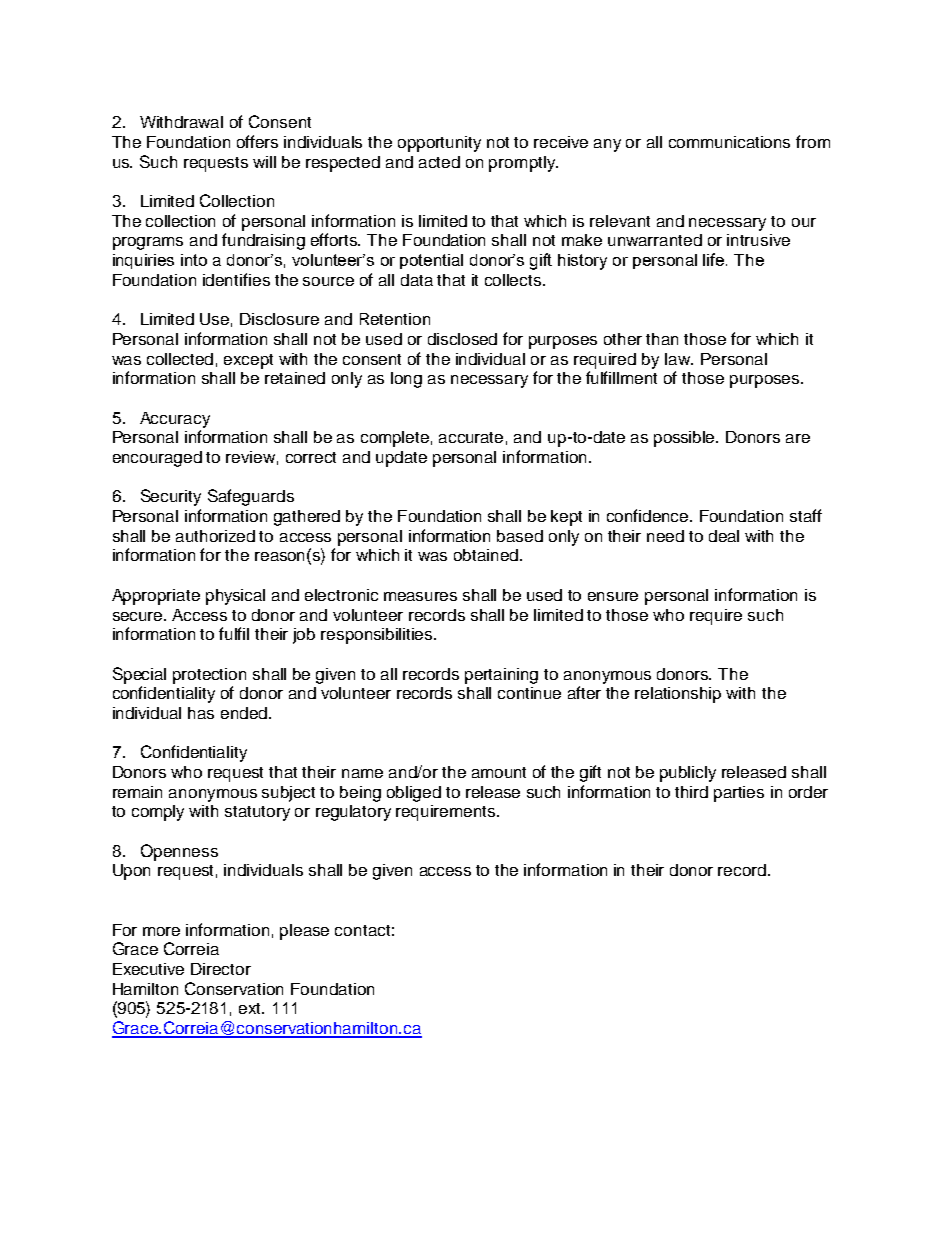 This screenshot has height=1233, width=952. I want to click on Director, so click(221, 969).
